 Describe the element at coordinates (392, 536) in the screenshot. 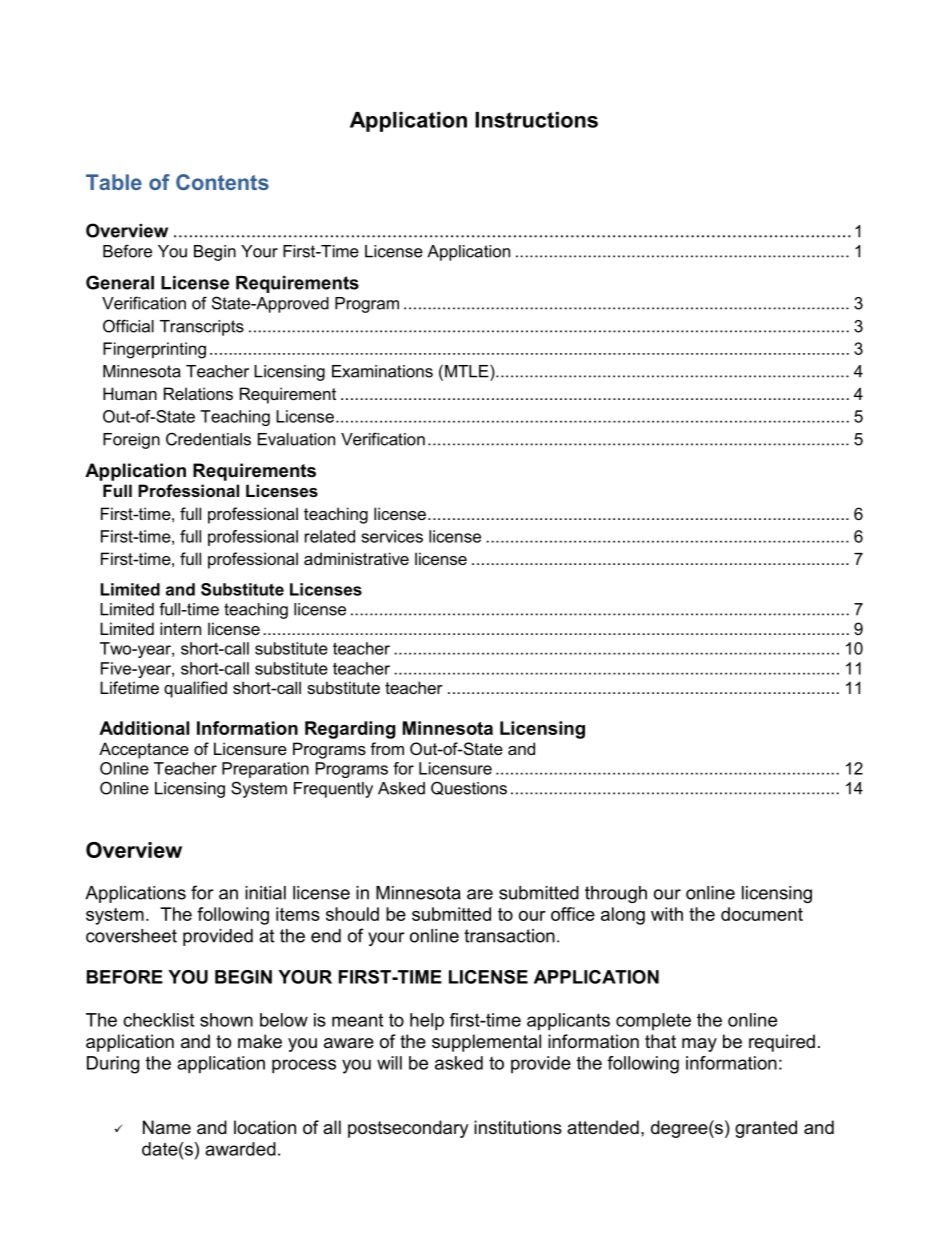

I see `services` at that location.
